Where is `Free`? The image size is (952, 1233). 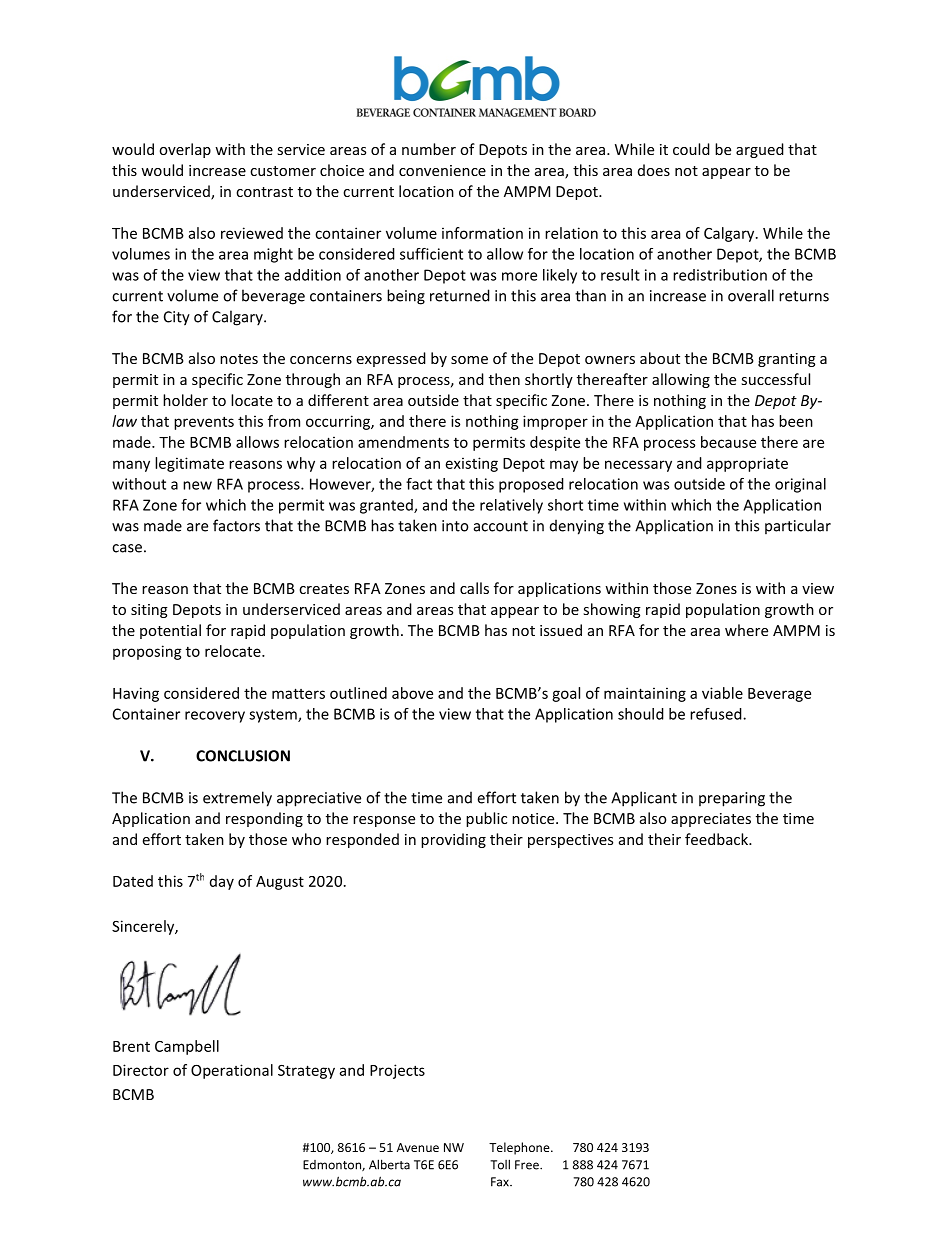 Free is located at coordinates (528, 1165).
